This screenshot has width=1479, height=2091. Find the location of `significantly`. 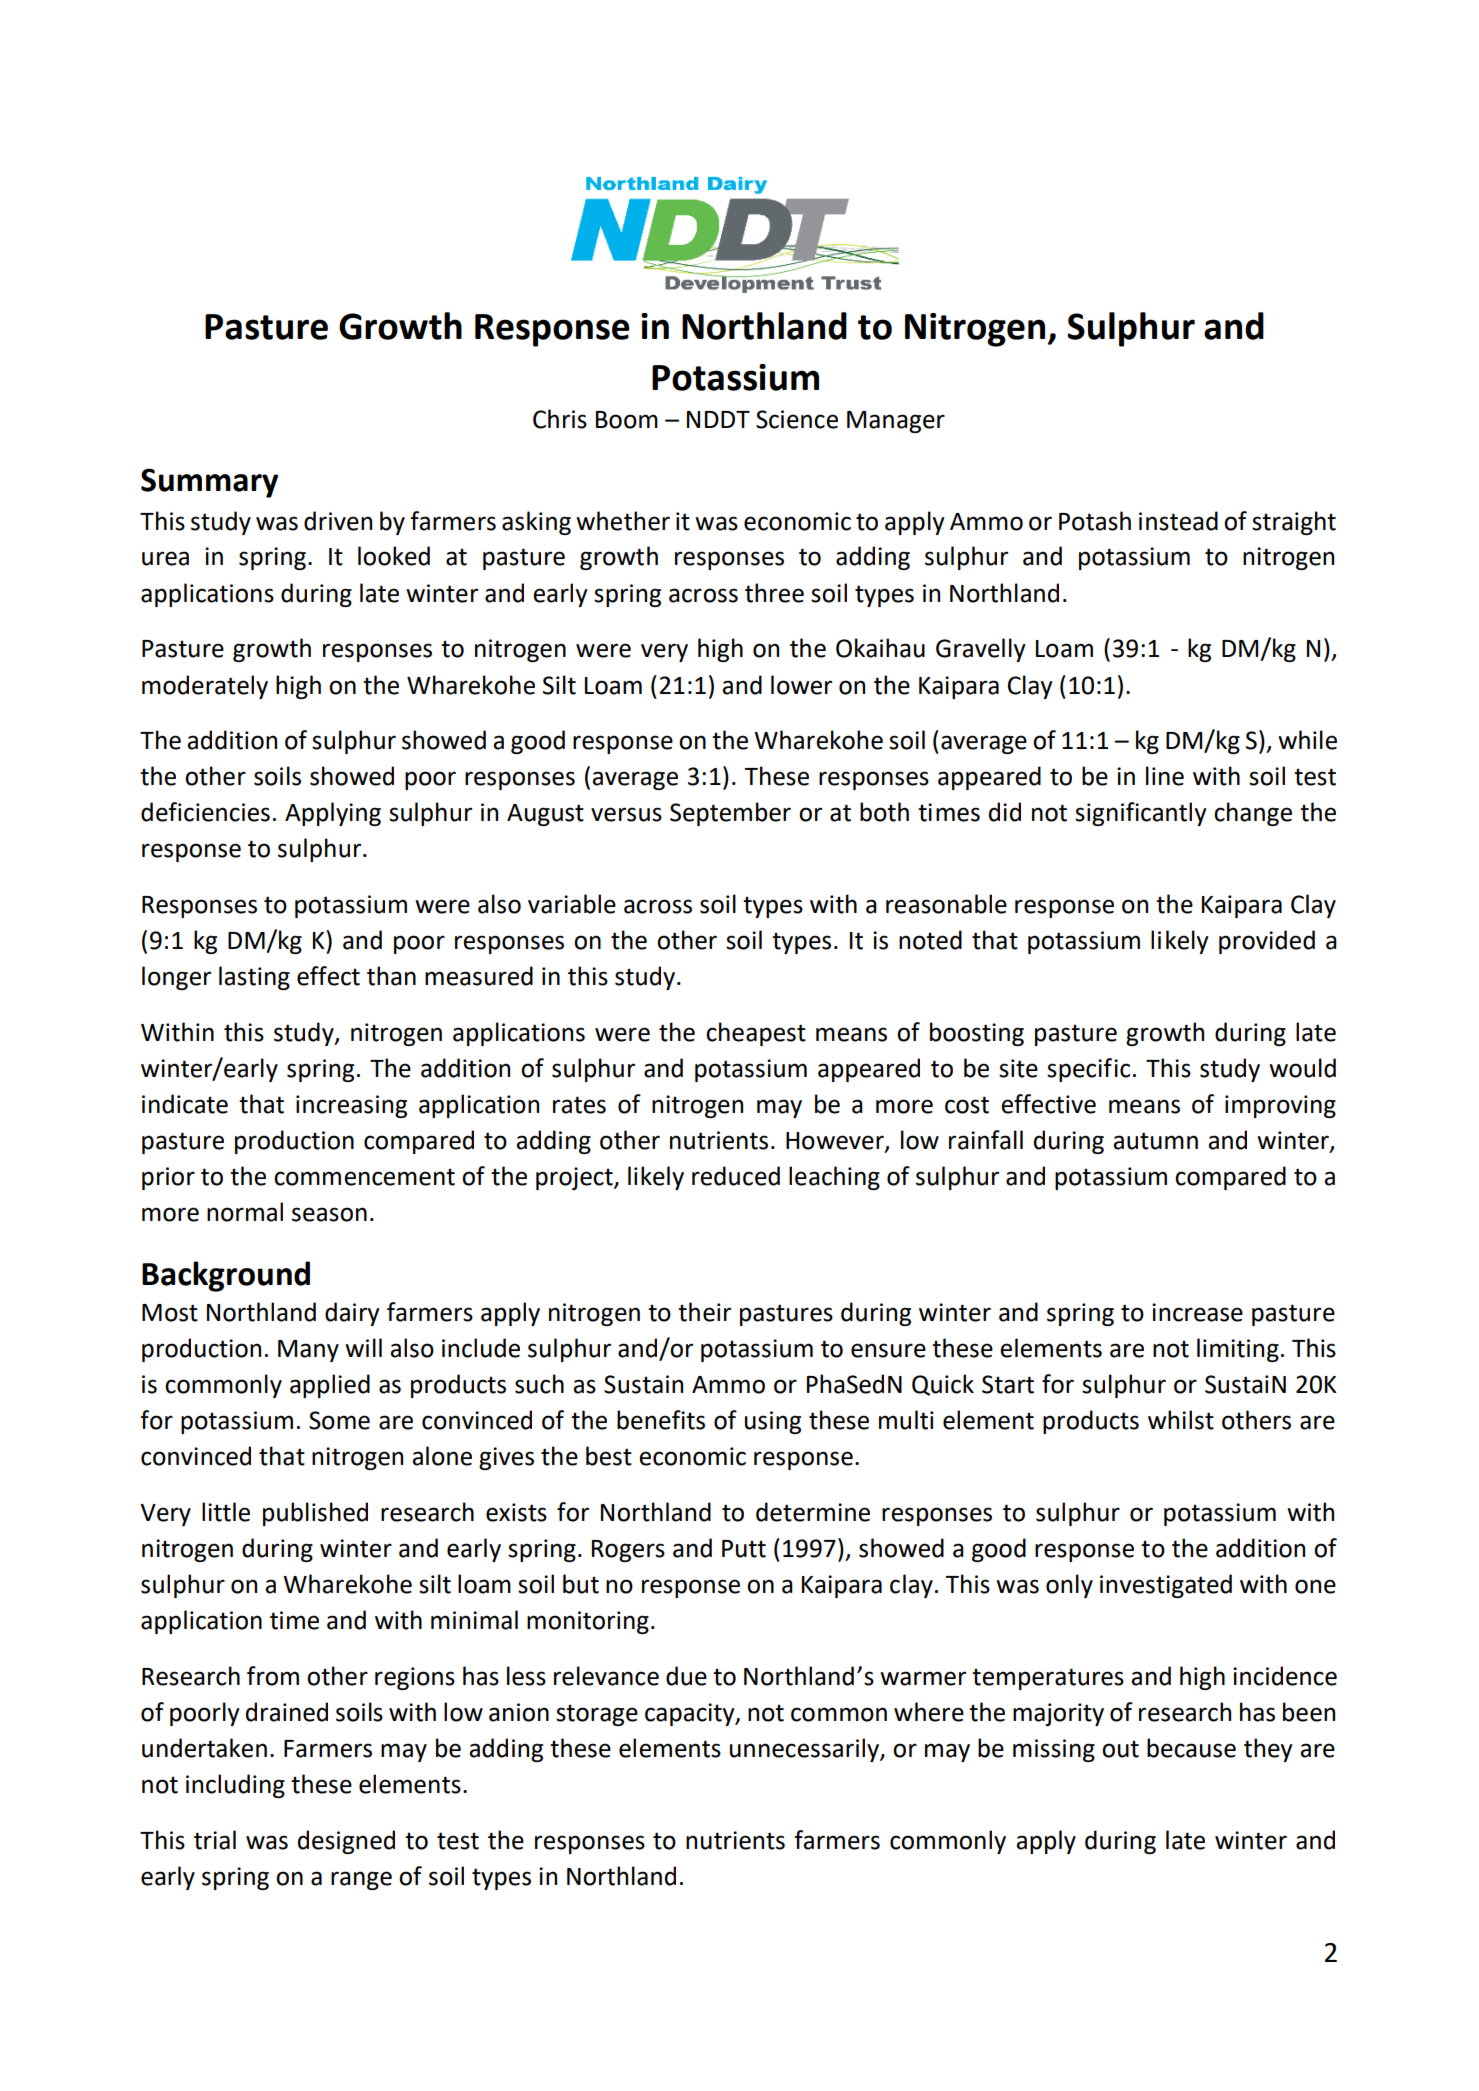

significantly is located at coordinates (1141, 814).
